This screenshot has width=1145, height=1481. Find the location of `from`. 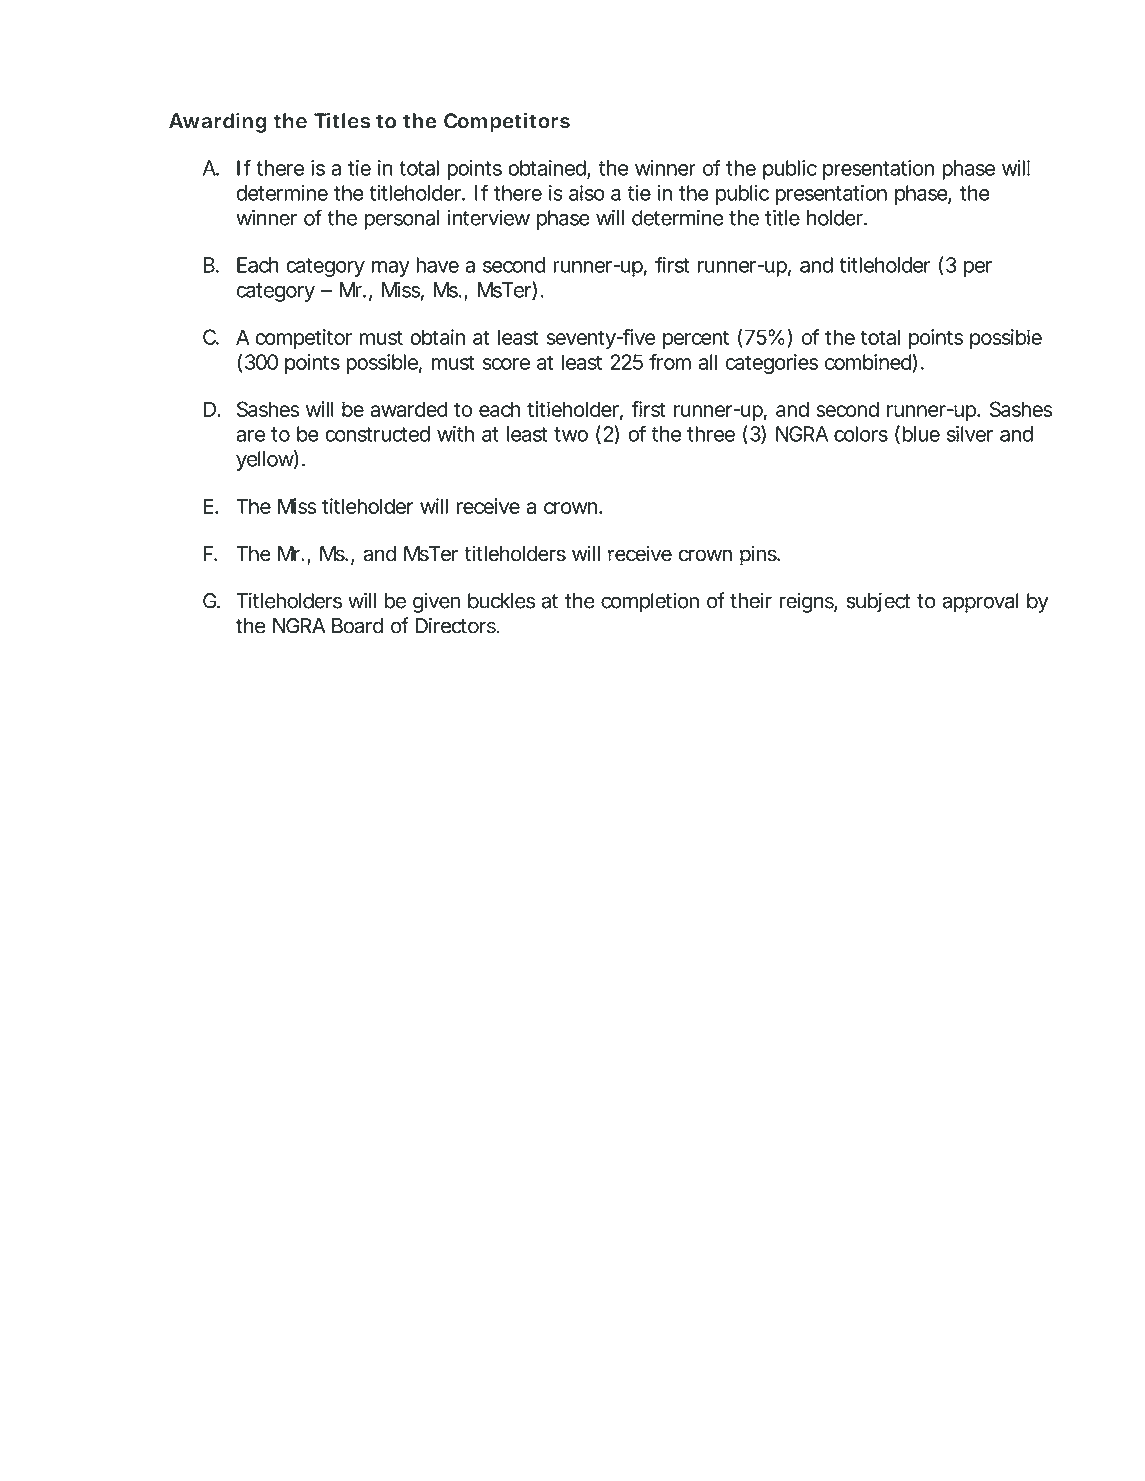

from is located at coordinates (670, 362).
